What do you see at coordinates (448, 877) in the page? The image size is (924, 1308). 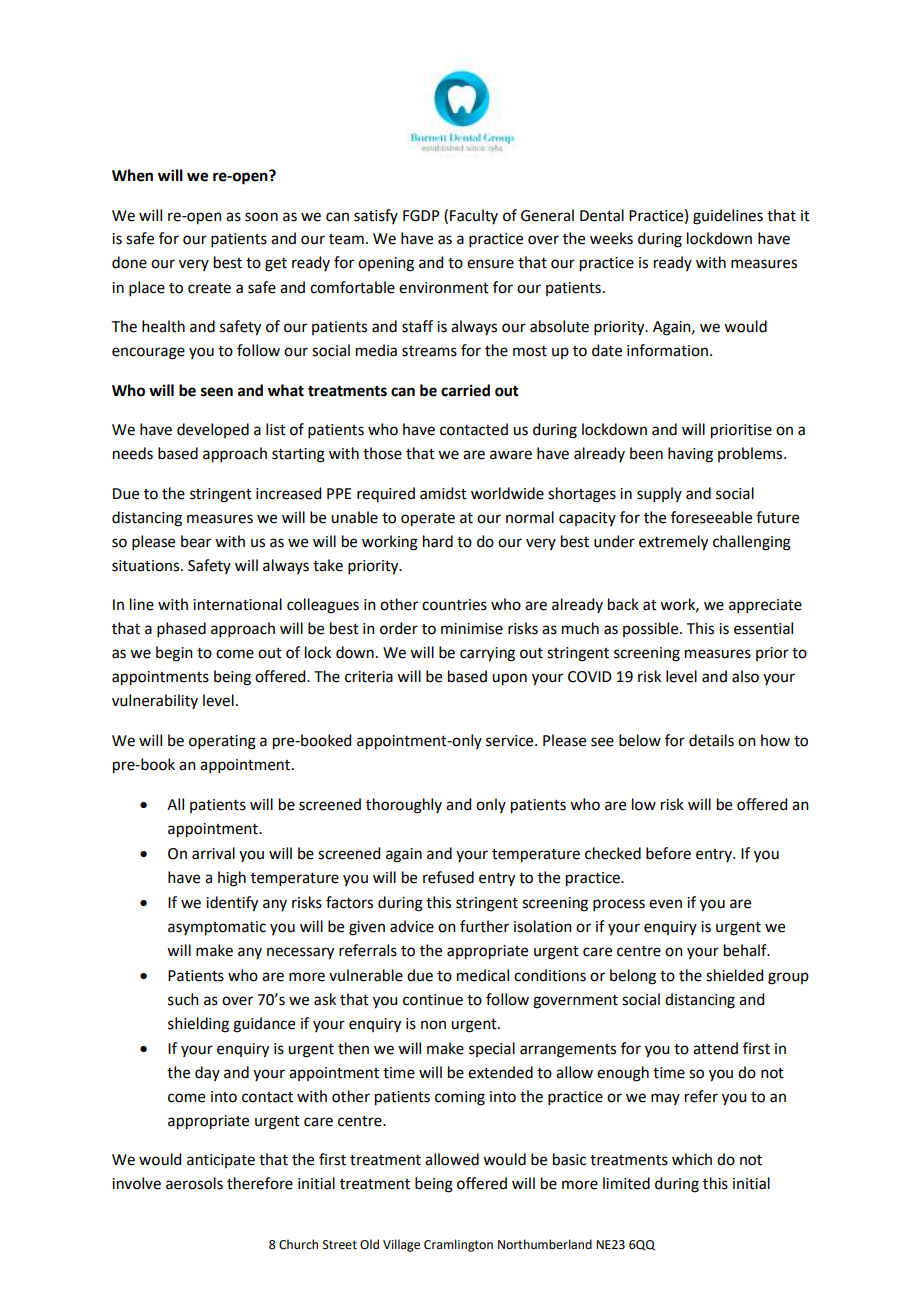 I see `refused` at bounding box center [448, 877].
